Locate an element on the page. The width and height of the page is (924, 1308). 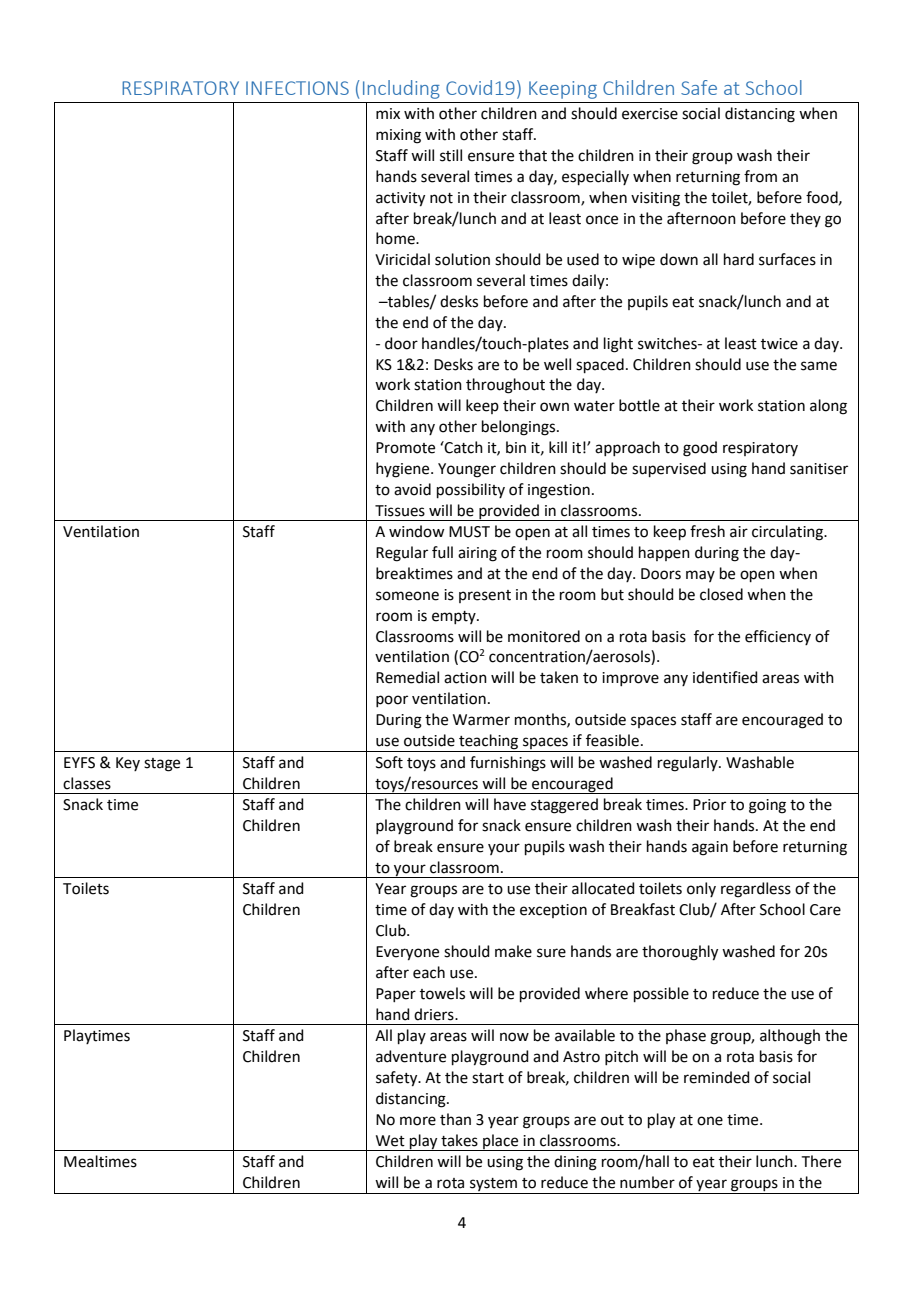
Wet is located at coordinates (390, 1141).
